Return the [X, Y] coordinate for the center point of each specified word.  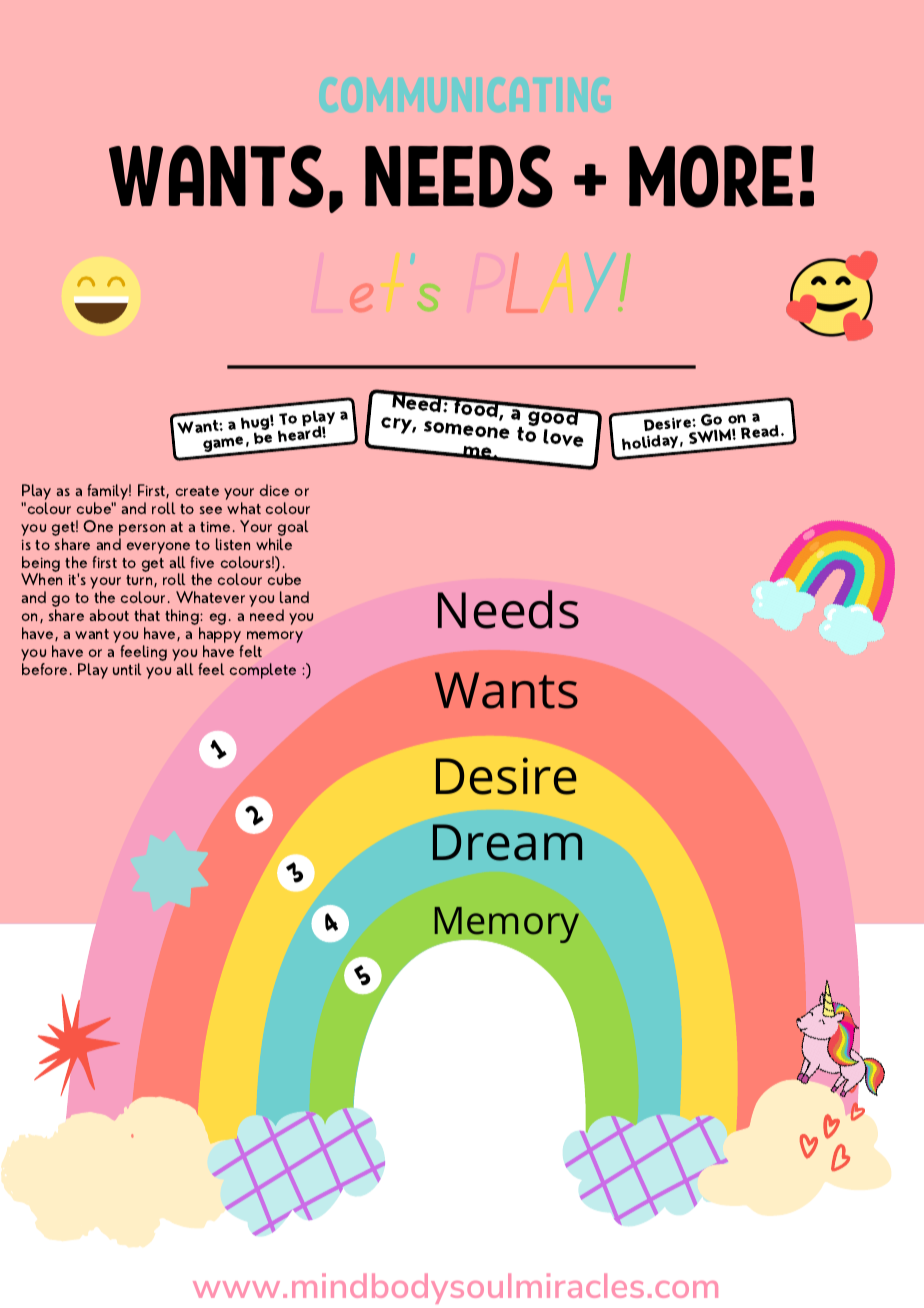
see [211, 510]
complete [263, 671]
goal [293, 529]
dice [274, 490]
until [127, 669]
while [274, 544]
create [197, 491]
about [109, 615]
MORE [711, 176]
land [294, 597]
